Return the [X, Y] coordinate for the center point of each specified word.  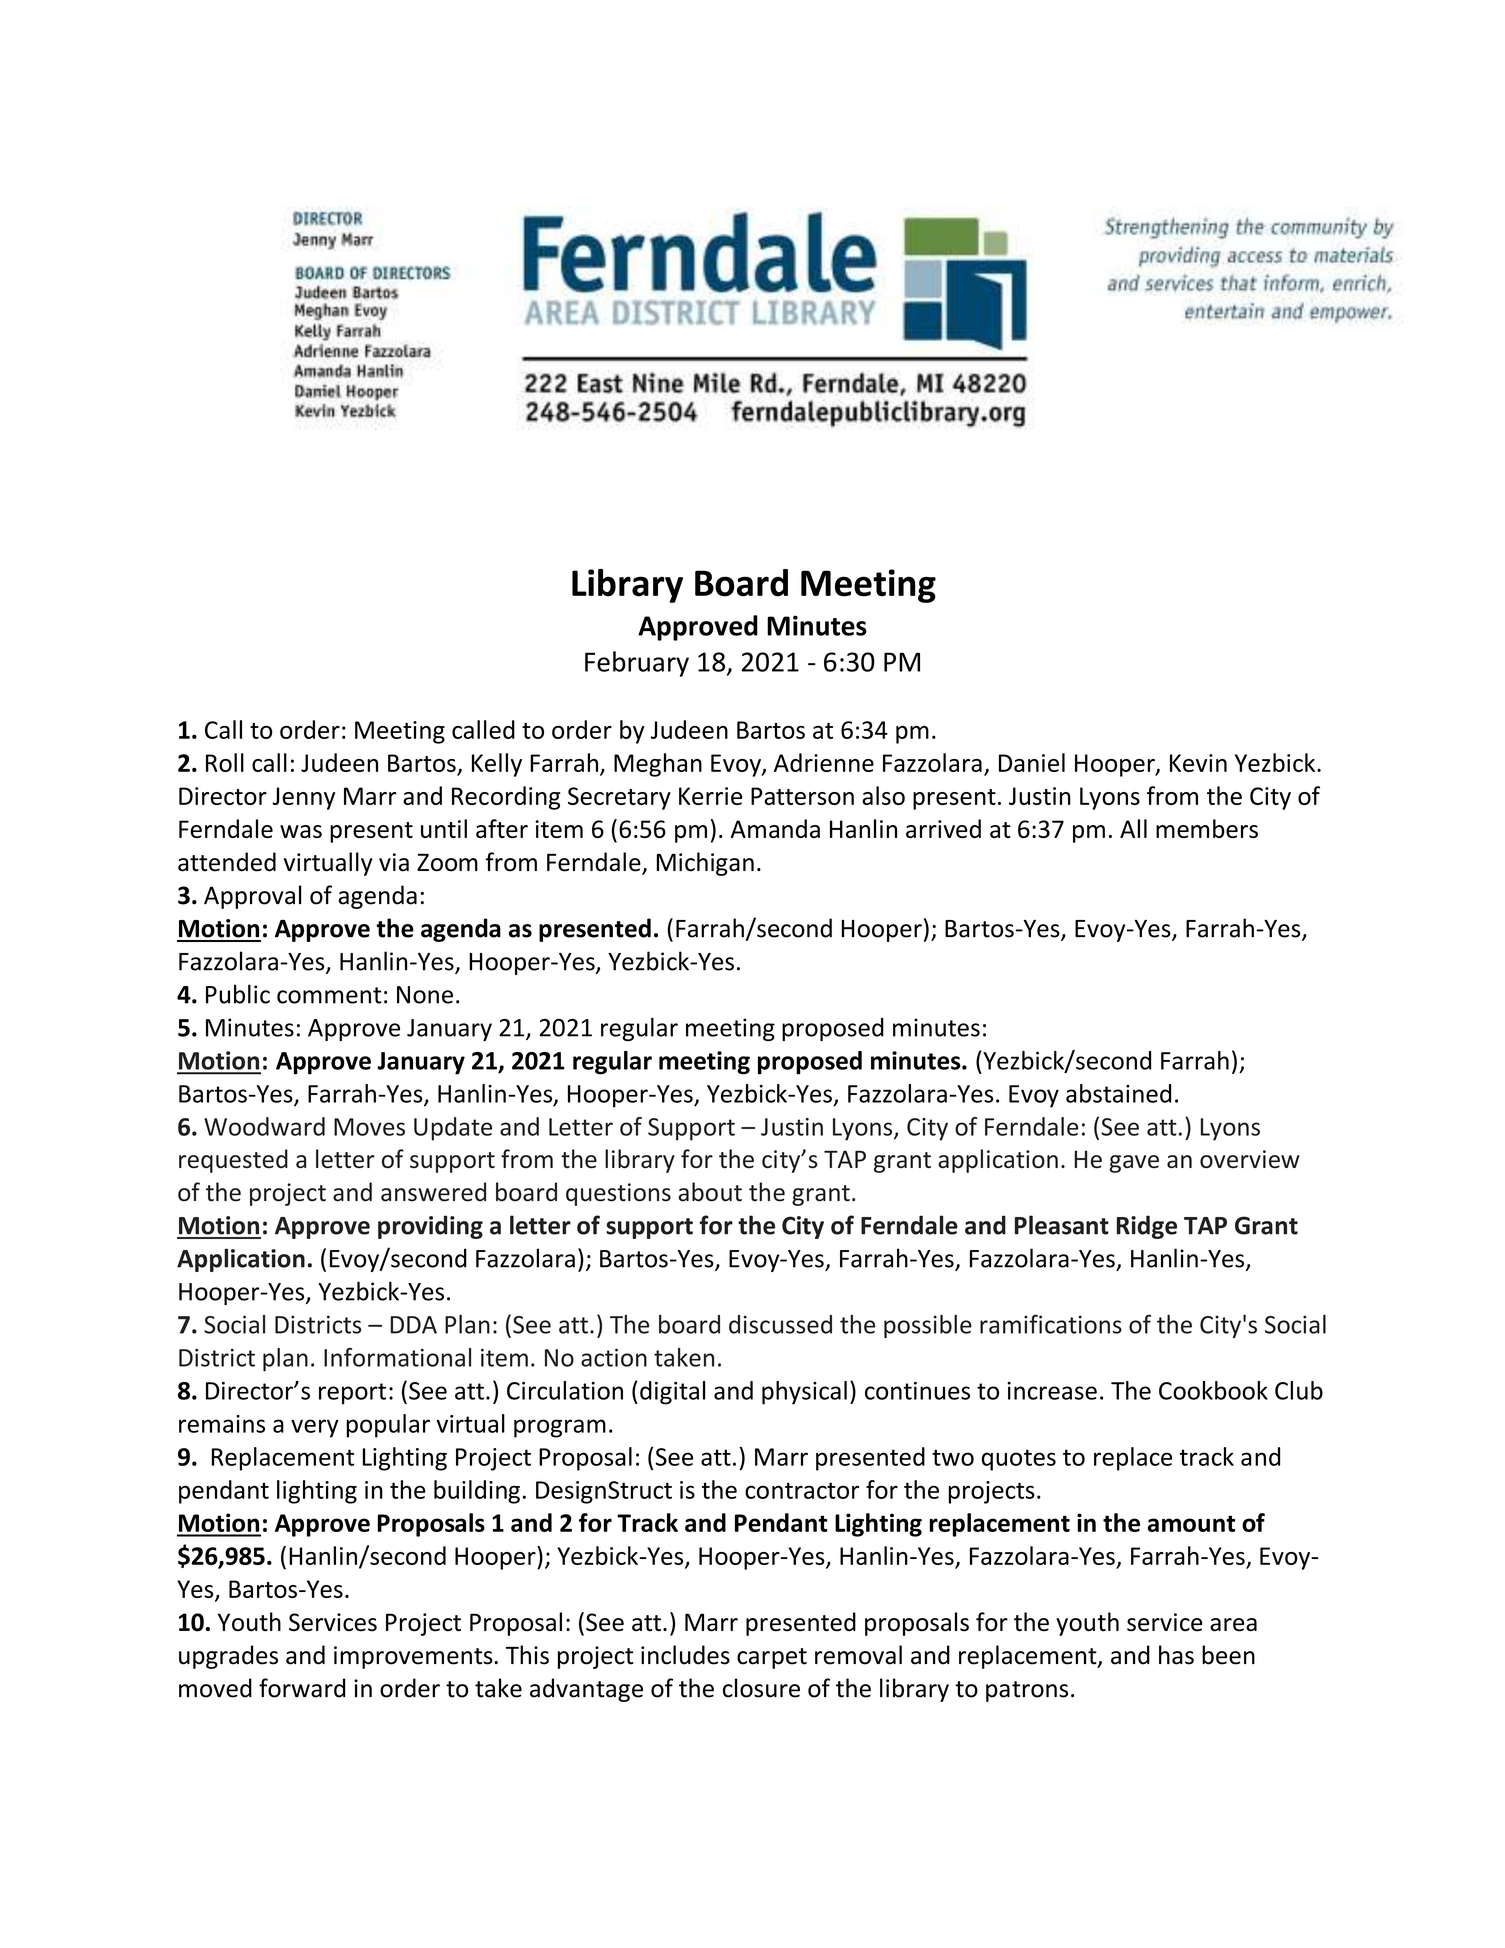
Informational [397, 1357]
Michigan [705, 864]
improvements [414, 1657]
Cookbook [1213, 1390]
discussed [780, 1324]
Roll [225, 762]
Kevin [1198, 763]
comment [329, 995]
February [637, 664]
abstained [1118, 1093]
